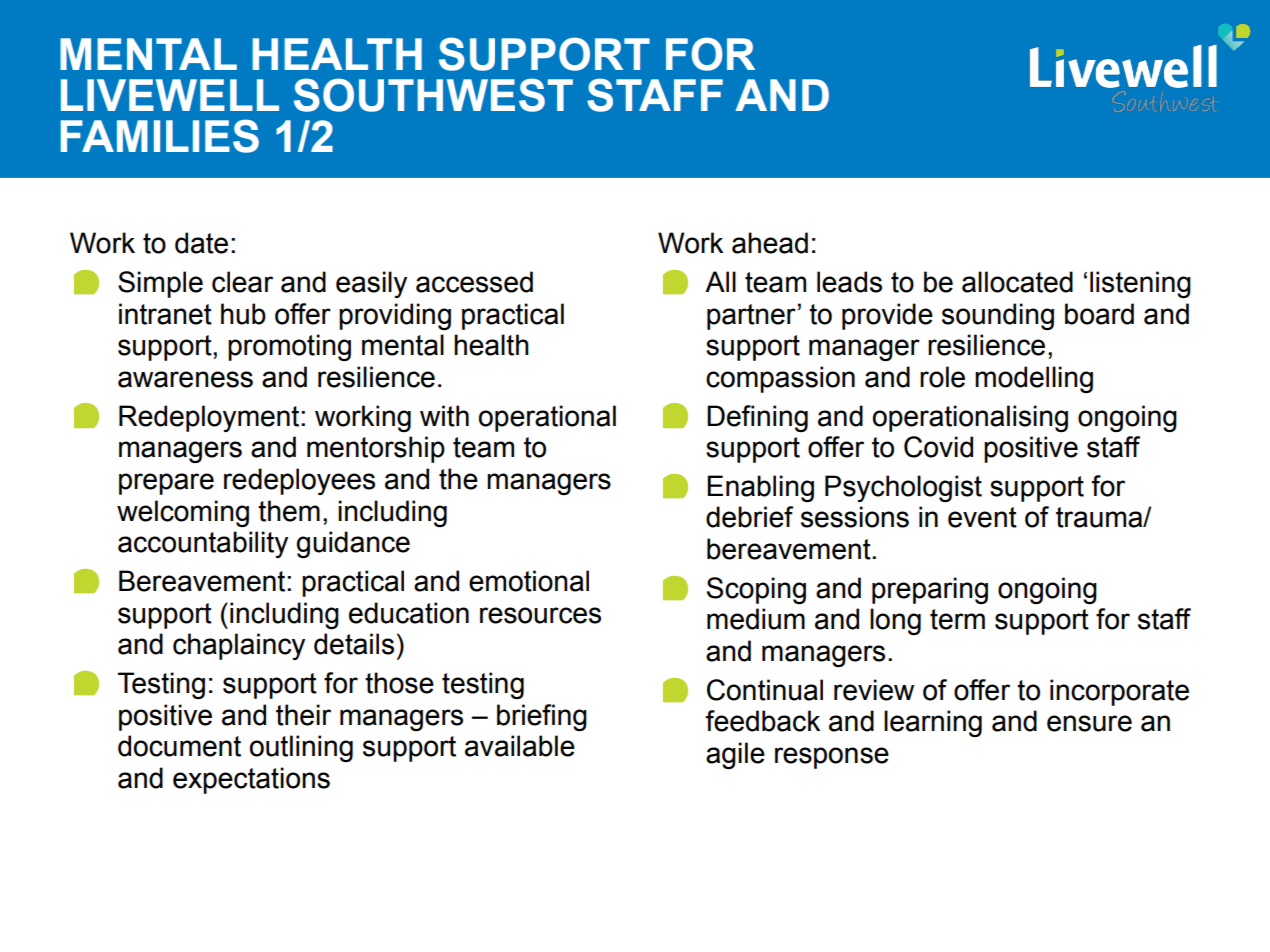 This screenshot has height=952, width=1270. I want to click on Covid, so click(938, 447).
